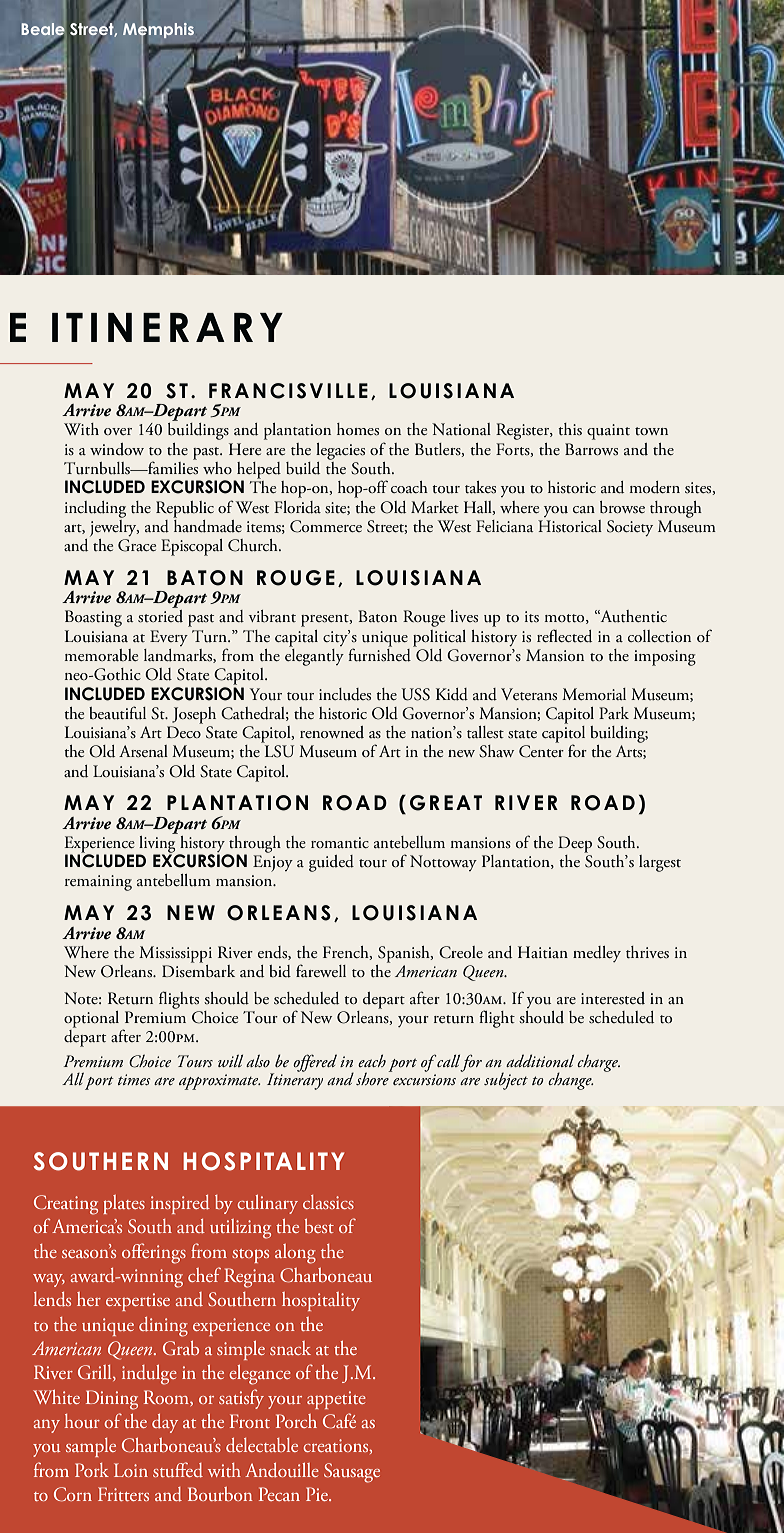  I want to click on farewell, so click(321, 970).
